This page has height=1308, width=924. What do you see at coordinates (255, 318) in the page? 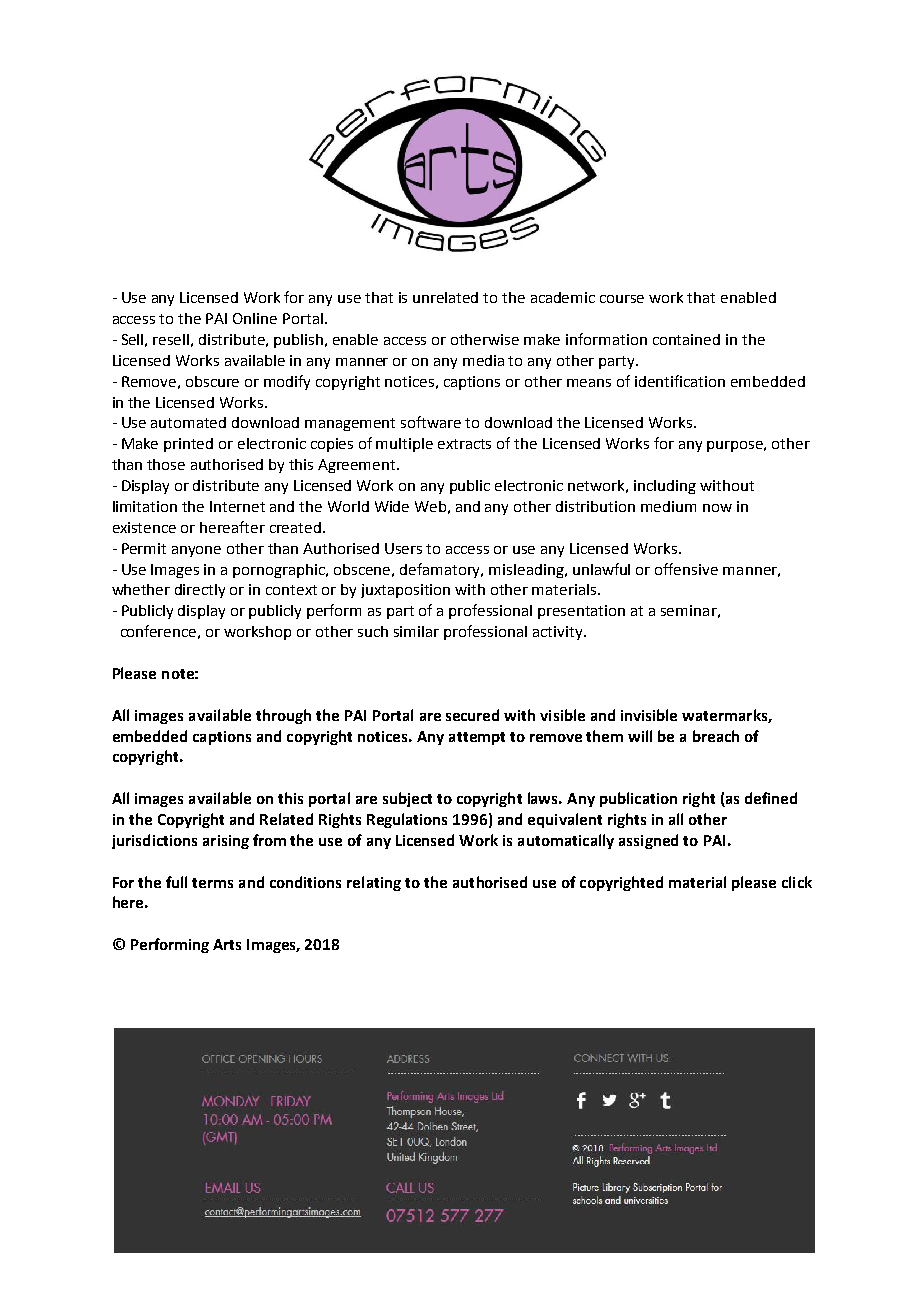
I see `Online` at bounding box center [255, 318].
